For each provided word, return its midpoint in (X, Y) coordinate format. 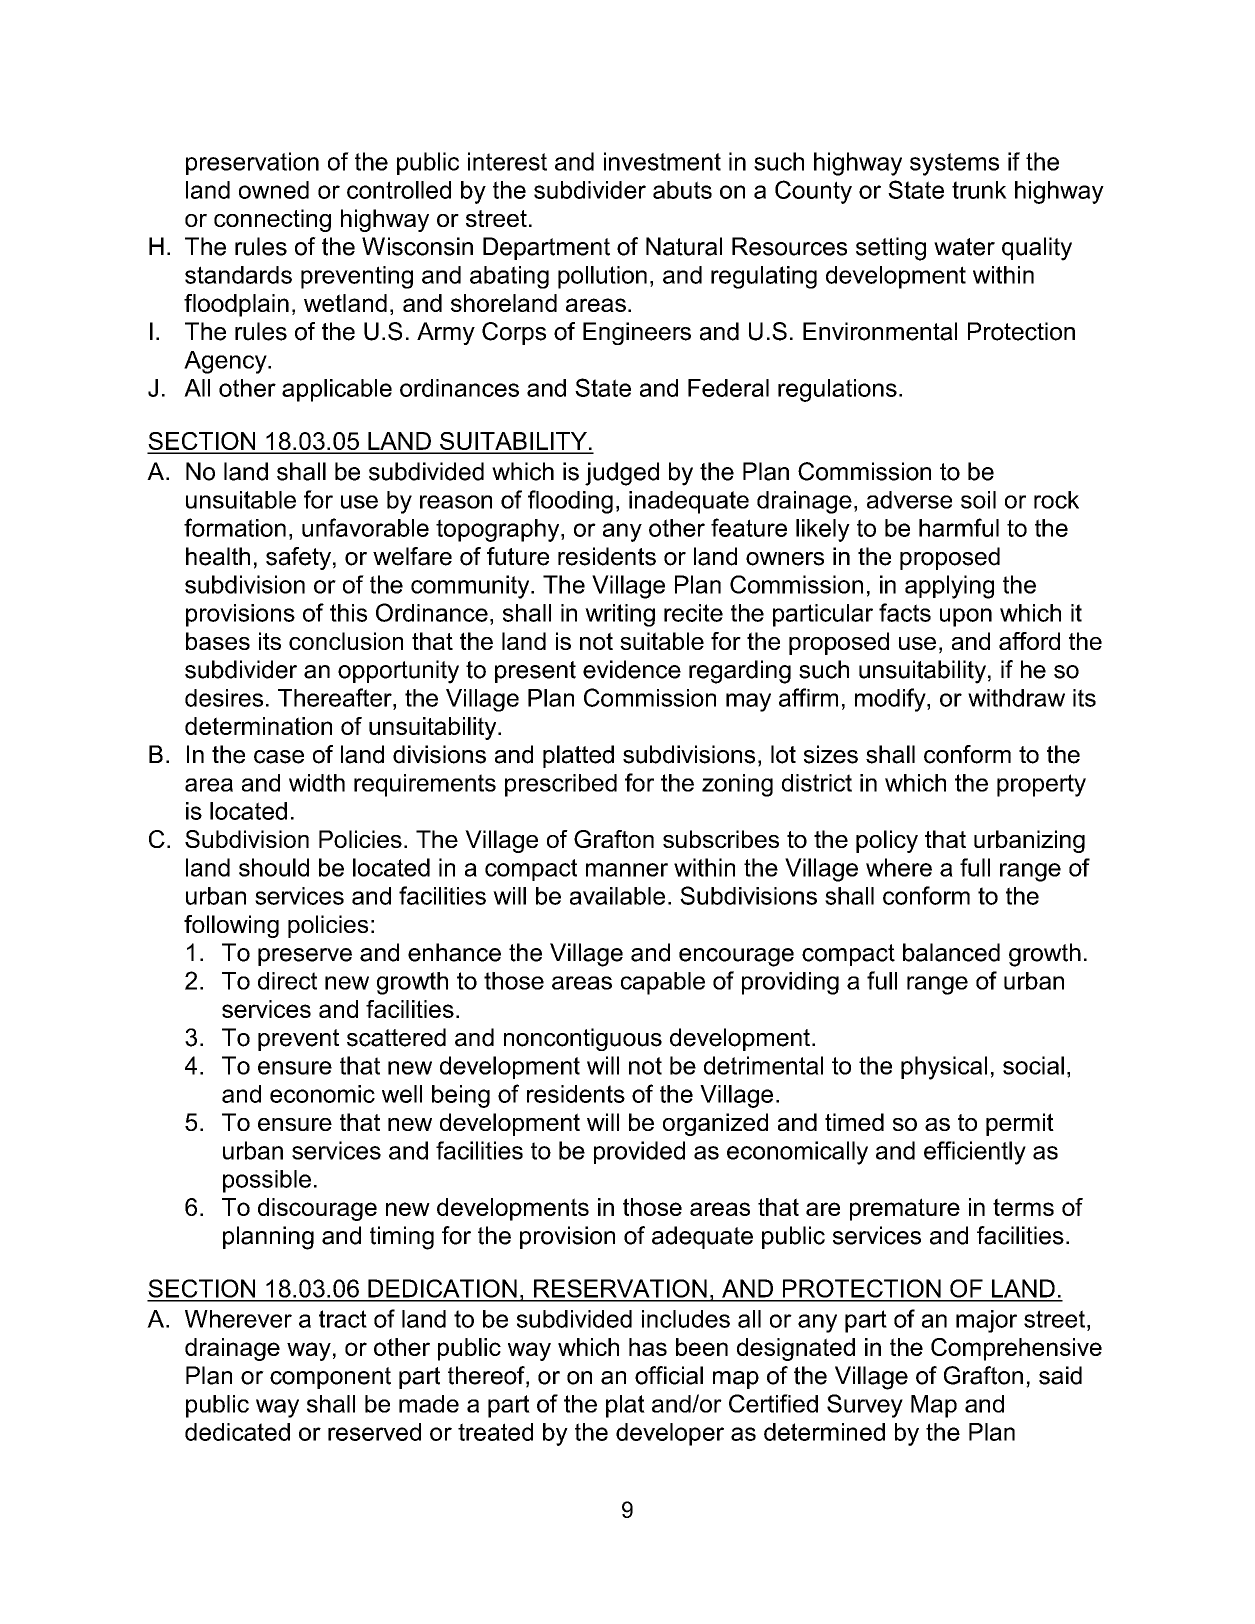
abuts (682, 190)
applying (949, 587)
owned (274, 190)
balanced (951, 952)
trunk (979, 190)
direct (287, 981)
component (330, 1378)
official (669, 1375)
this (348, 613)
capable (663, 983)
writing (620, 615)
